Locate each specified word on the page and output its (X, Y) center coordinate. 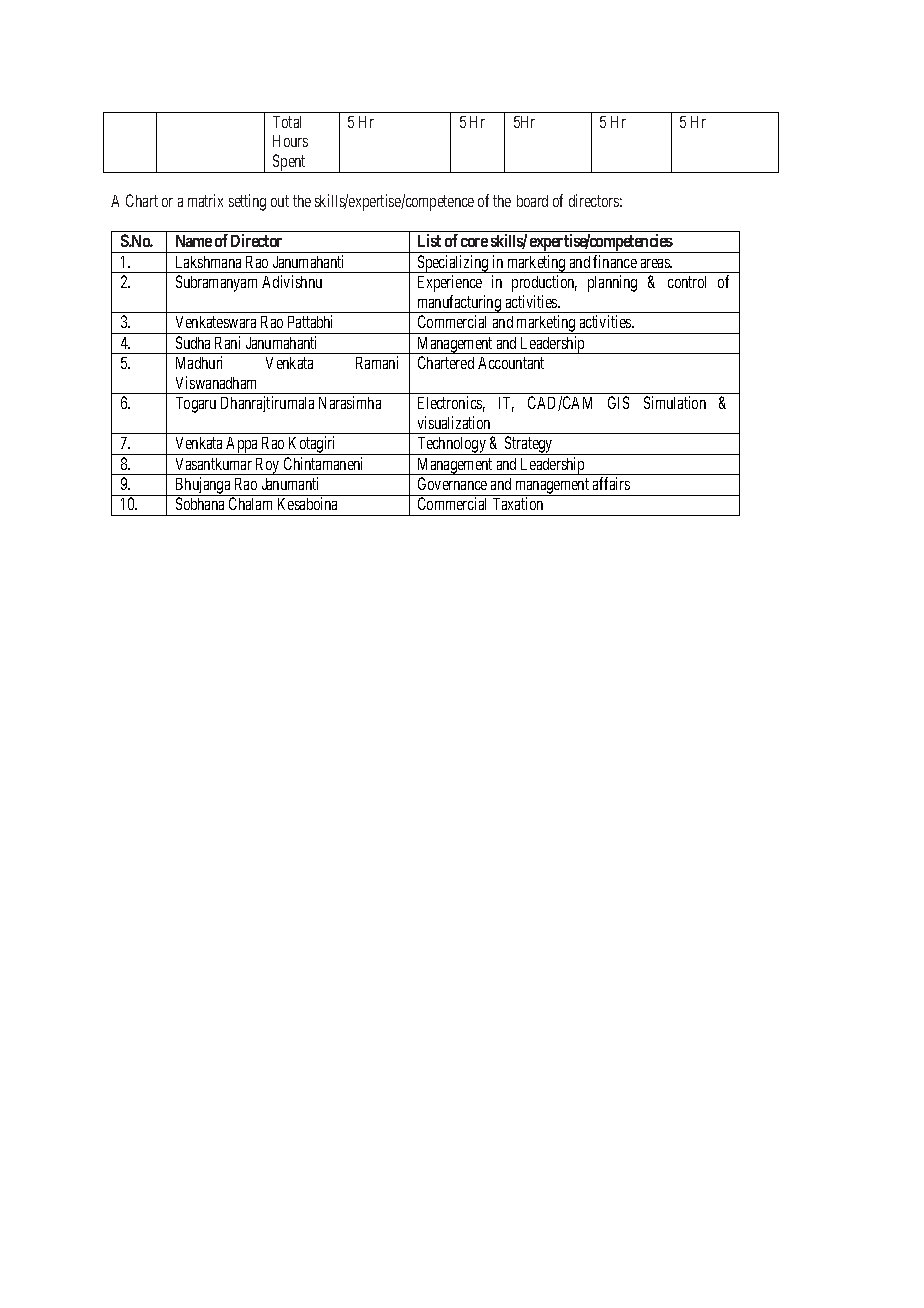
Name (194, 241)
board (532, 201)
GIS (618, 402)
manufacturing (459, 304)
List (429, 240)
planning (612, 283)
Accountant (511, 363)
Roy (268, 466)
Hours (290, 141)
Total (287, 122)
